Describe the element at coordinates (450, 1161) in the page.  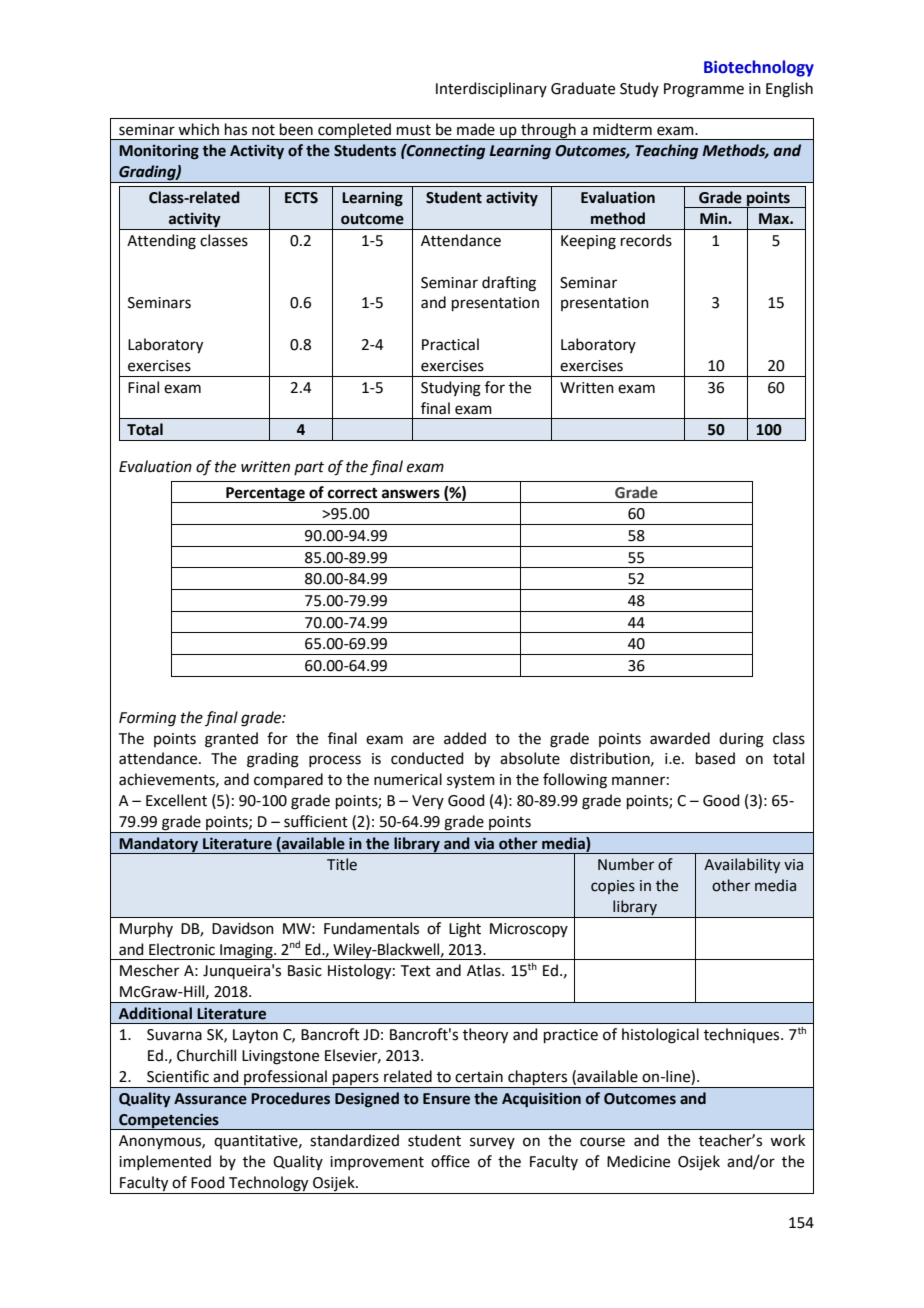
I see `office` at that location.
